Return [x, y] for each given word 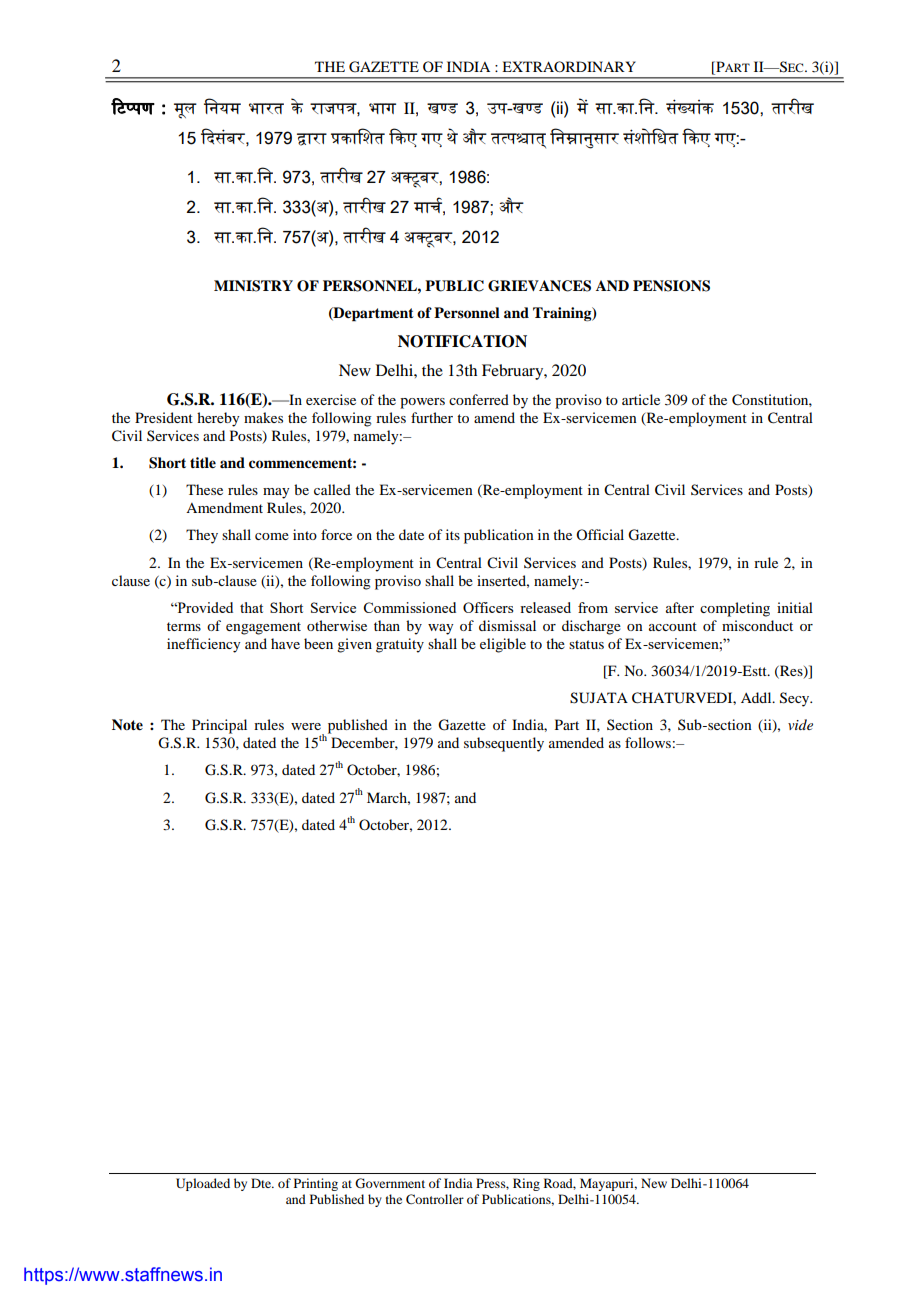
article [641, 399]
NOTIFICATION [462, 341]
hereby [218, 419]
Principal [219, 726]
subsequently [504, 744]
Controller [435, 1199]
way [441, 629]
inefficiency [204, 645]
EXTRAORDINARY [569, 66]
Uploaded [203, 1184]
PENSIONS [671, 286]
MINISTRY [253, 286]
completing [735, 609]
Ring [526, 1184]
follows [648, 742]
